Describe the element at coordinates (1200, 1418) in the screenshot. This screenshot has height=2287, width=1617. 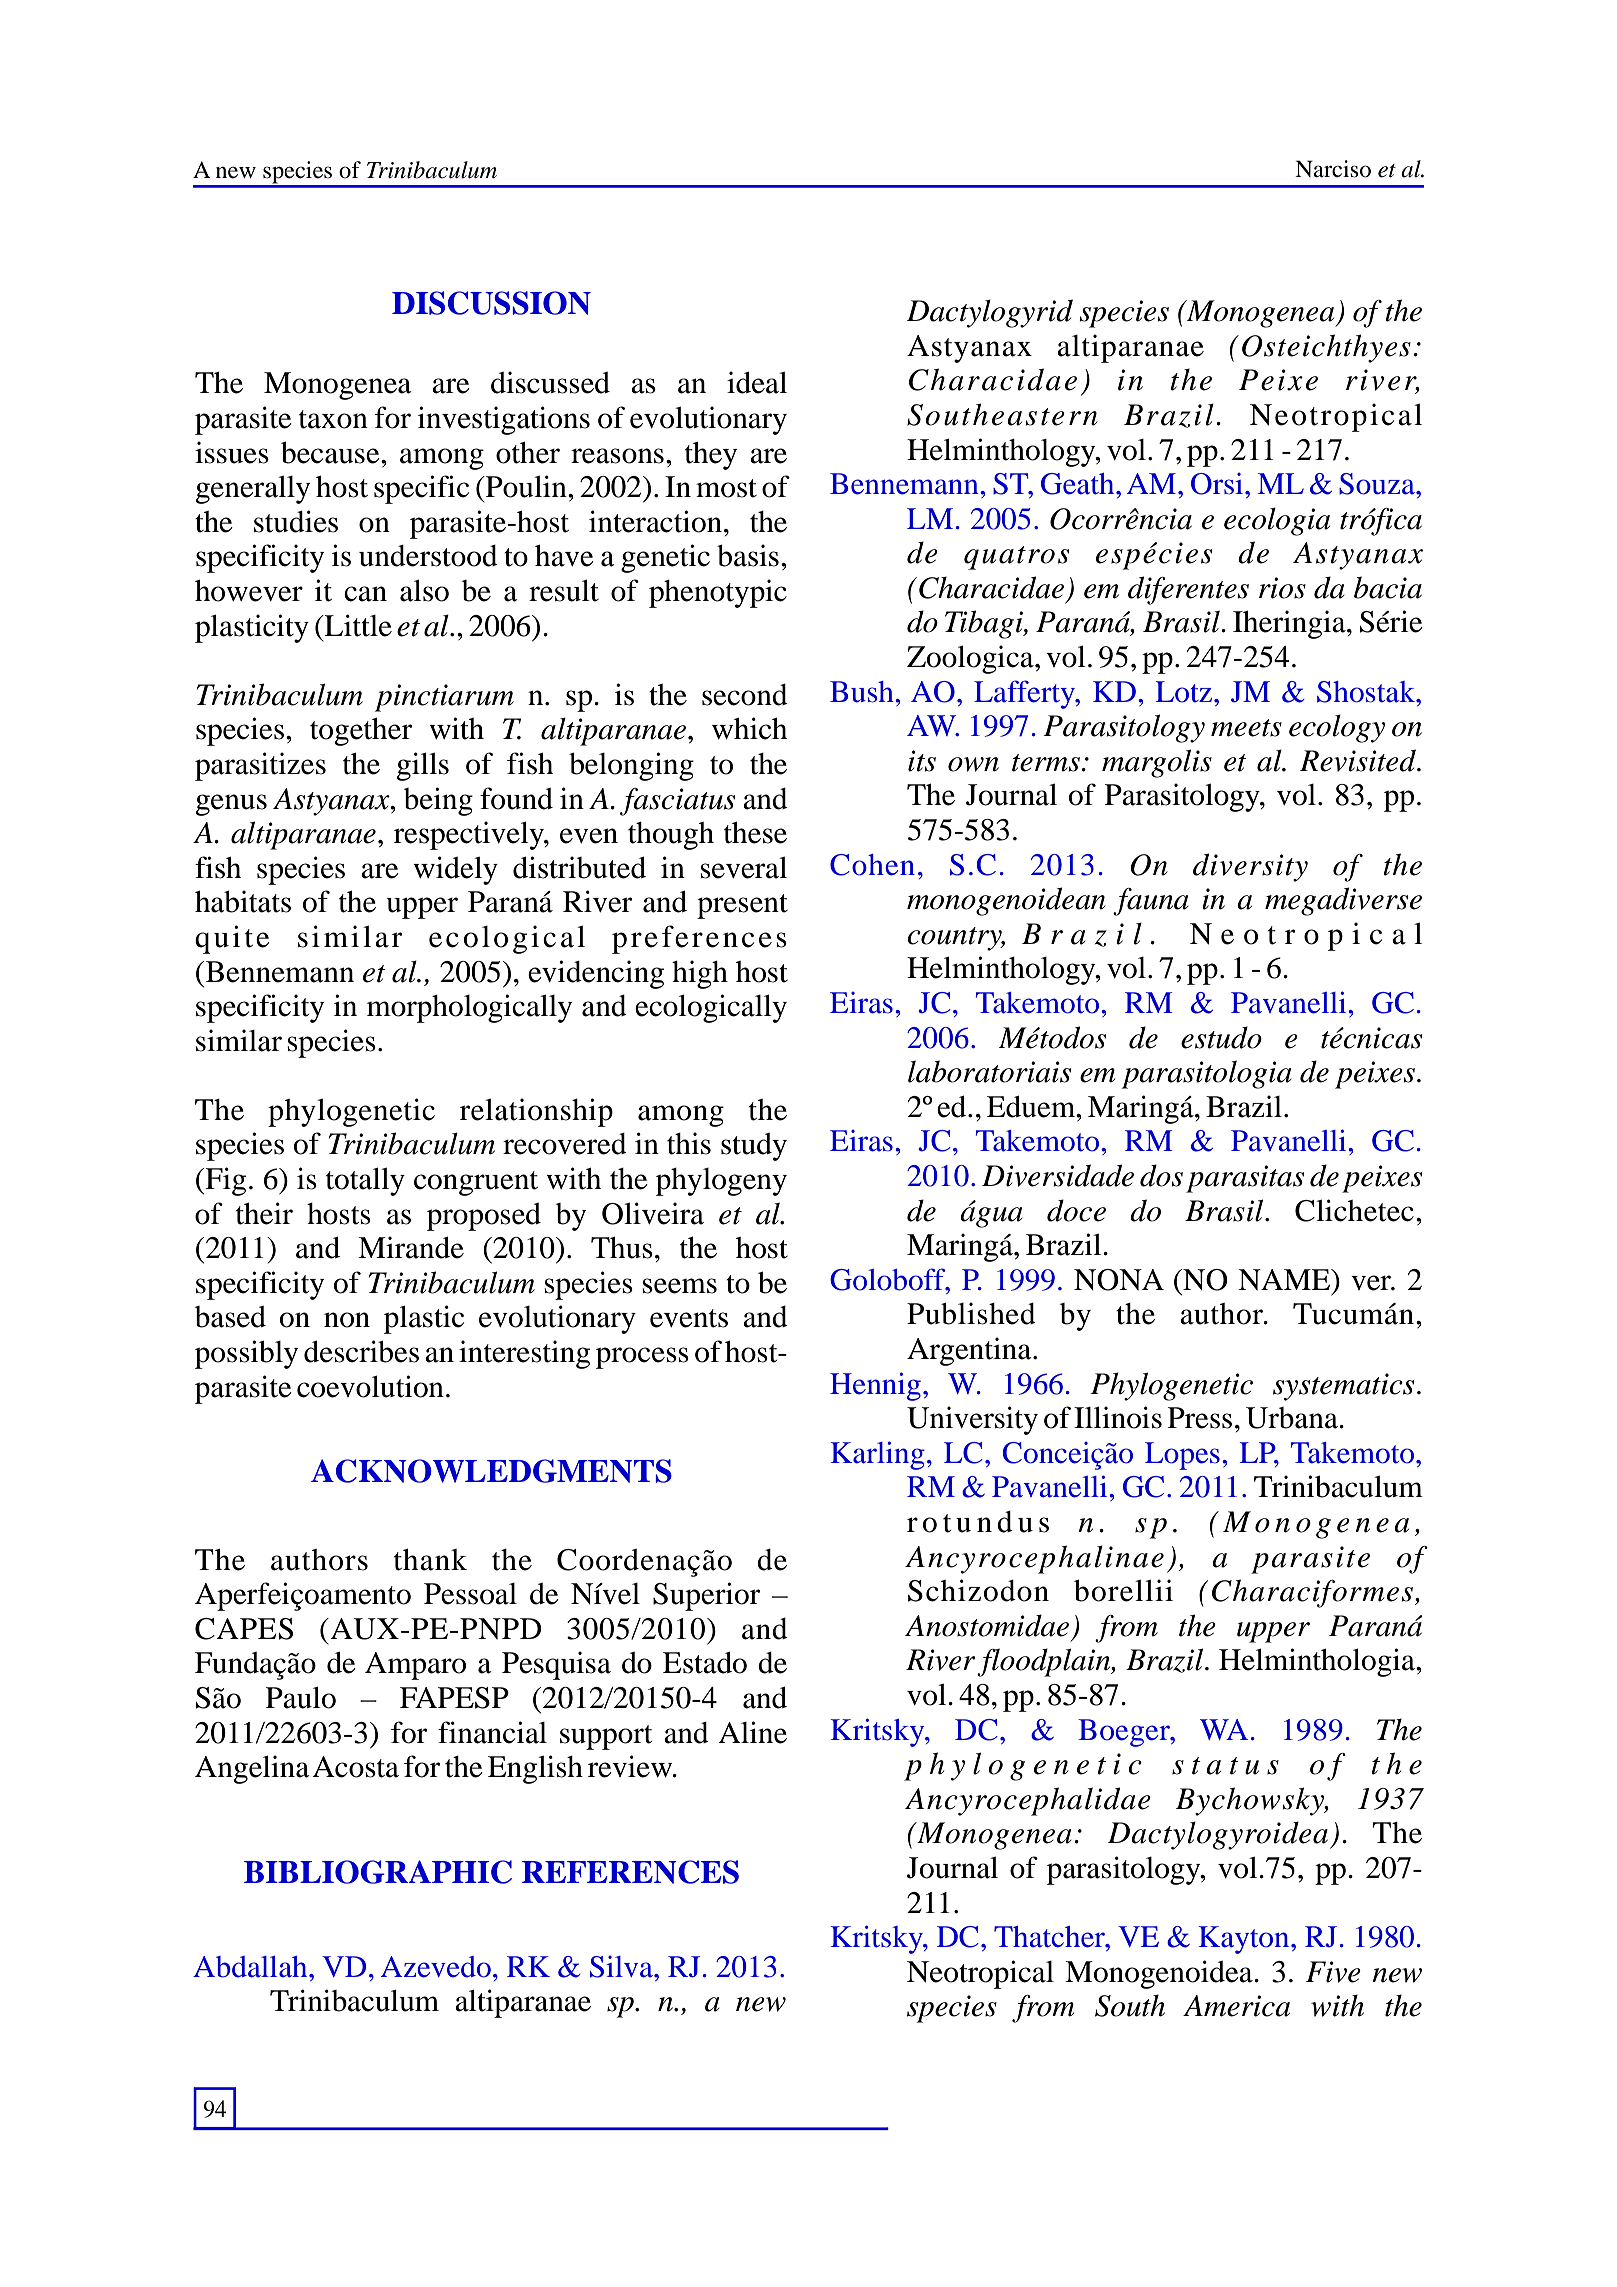
I see `Press` at that location.
